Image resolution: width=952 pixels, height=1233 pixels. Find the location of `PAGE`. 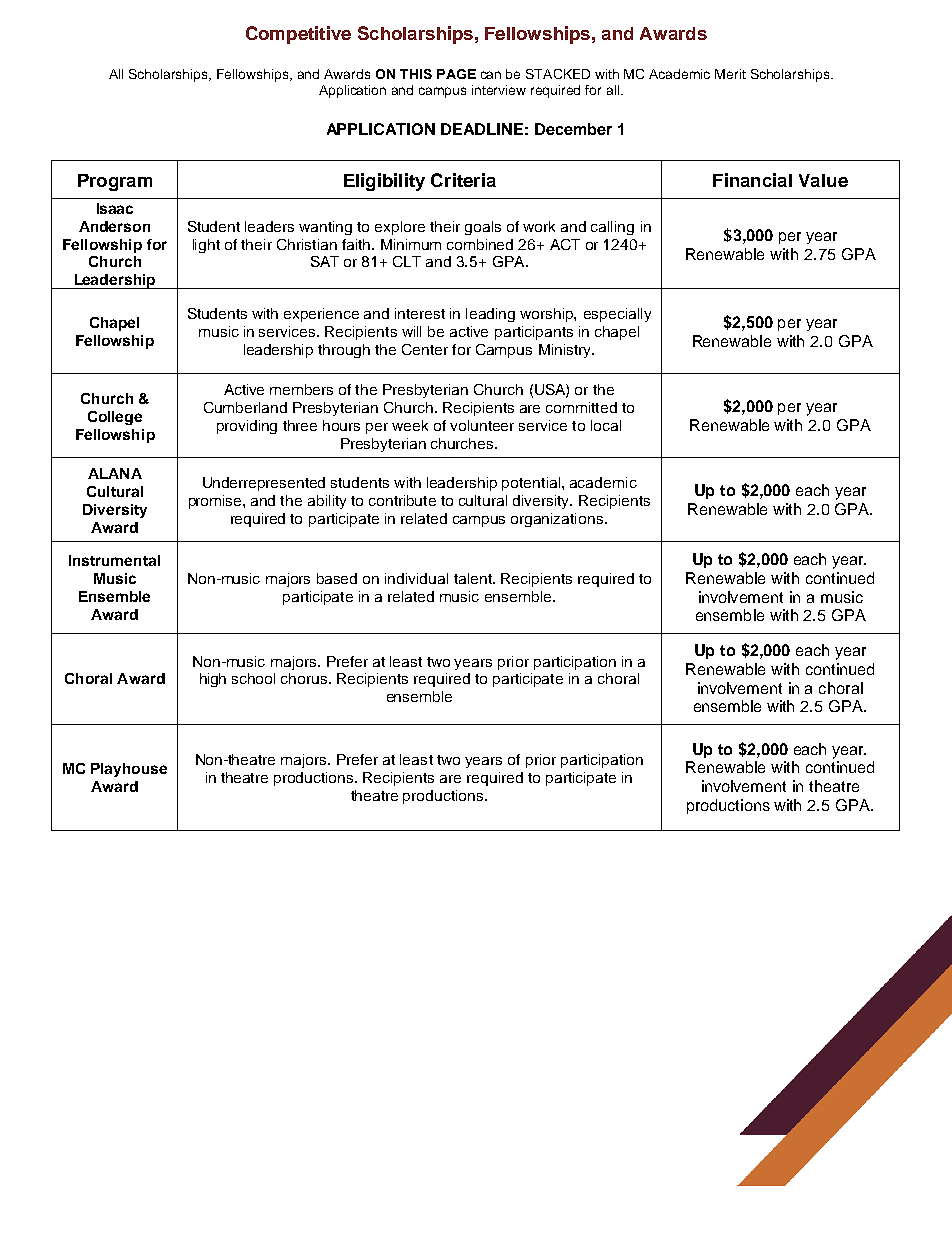

PAGE is located at coordinates (456, 74).
